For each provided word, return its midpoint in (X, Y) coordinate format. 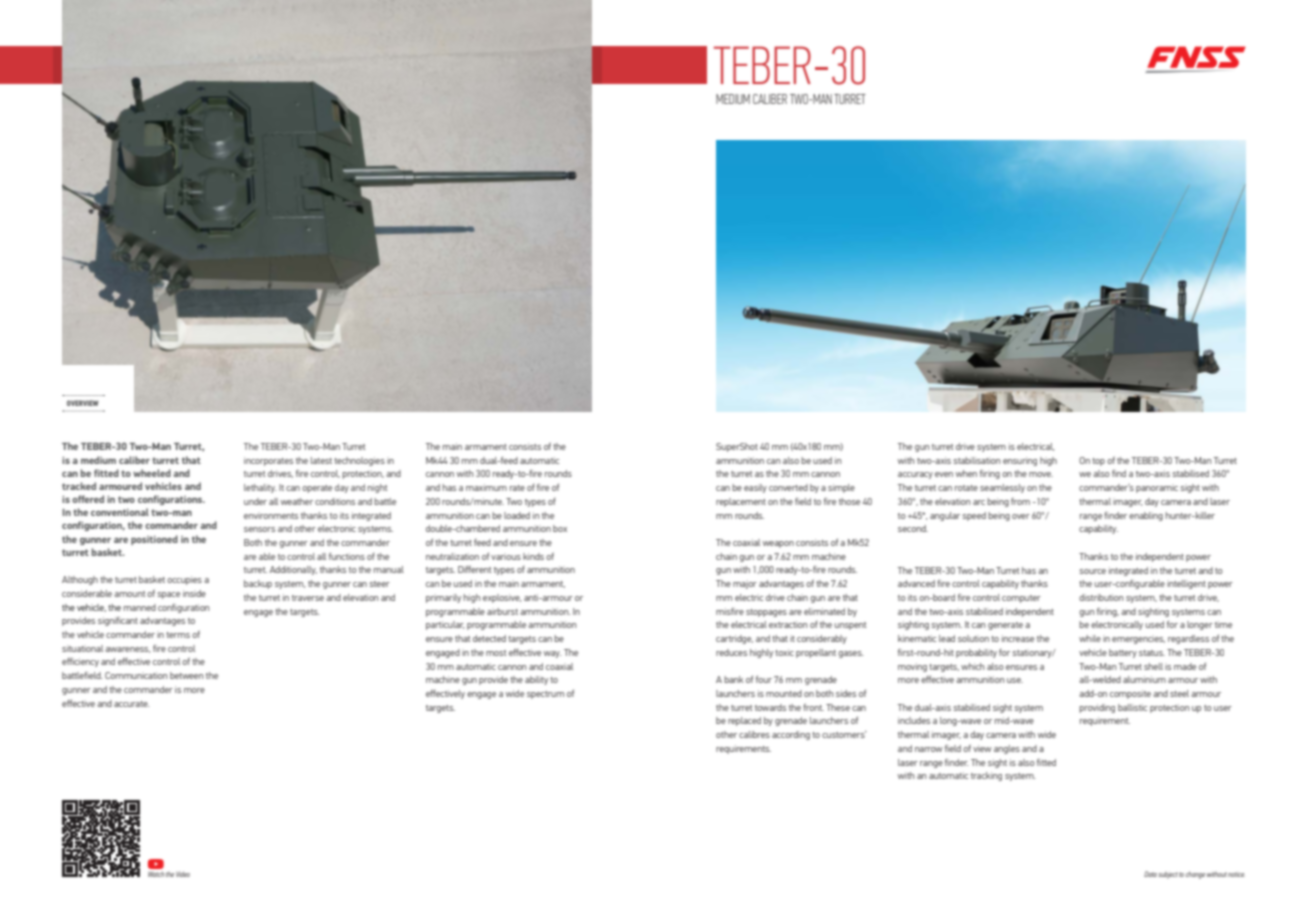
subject (1168, 875)
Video (183, 874)
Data (1150, 874)
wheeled (152, 473)
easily (755, 488)
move (1041, 474)
